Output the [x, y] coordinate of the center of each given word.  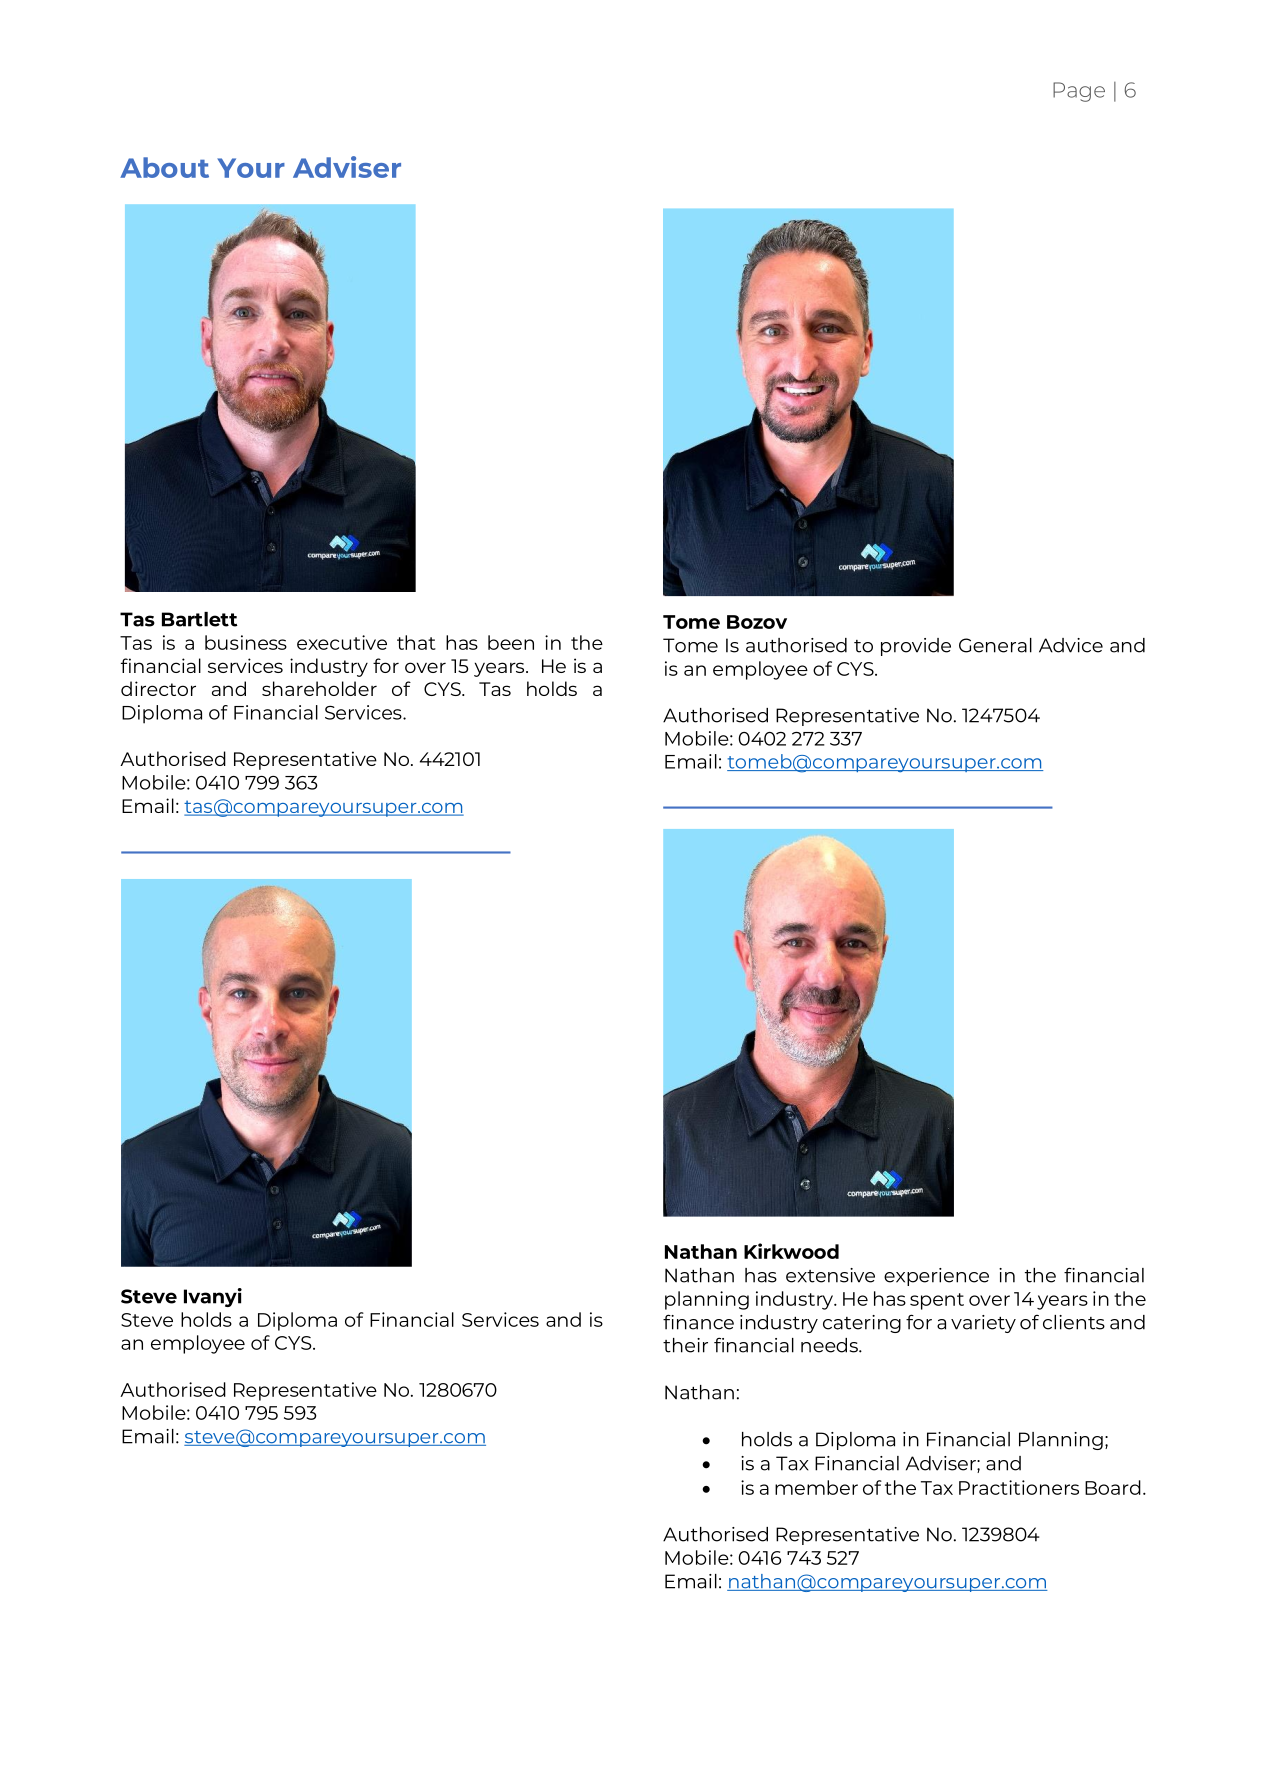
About [164, 167]
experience [936, 1277]
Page [1079, 92]
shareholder [319, 688]
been [511, 642]
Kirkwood [791, 1251]
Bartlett [200, 619]
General [995, 645]
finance [698, 1322]
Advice [1071, 645]
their [685, 1345]
